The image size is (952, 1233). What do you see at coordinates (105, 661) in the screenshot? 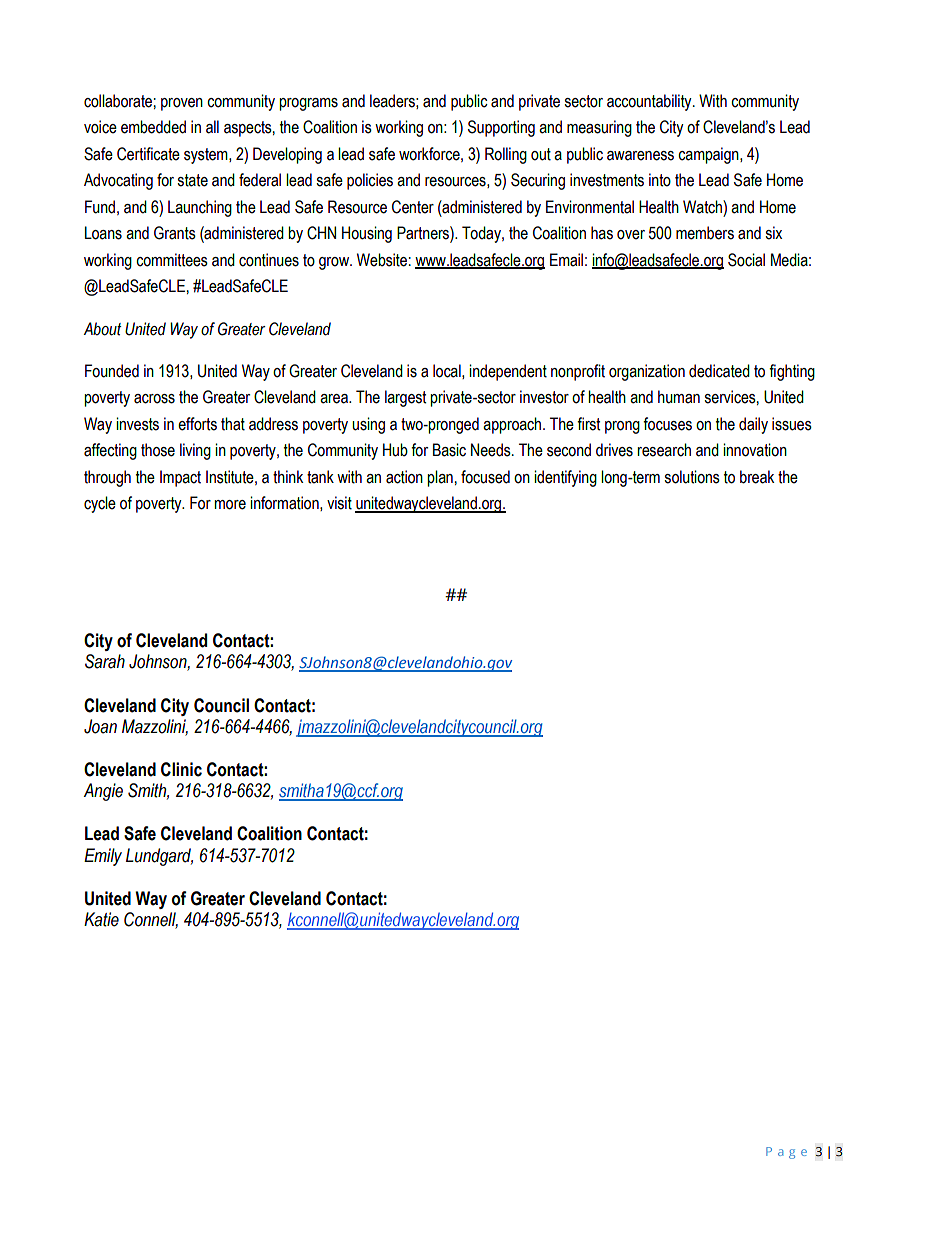
I see `Sarah` at bounding box center [105, 661].
